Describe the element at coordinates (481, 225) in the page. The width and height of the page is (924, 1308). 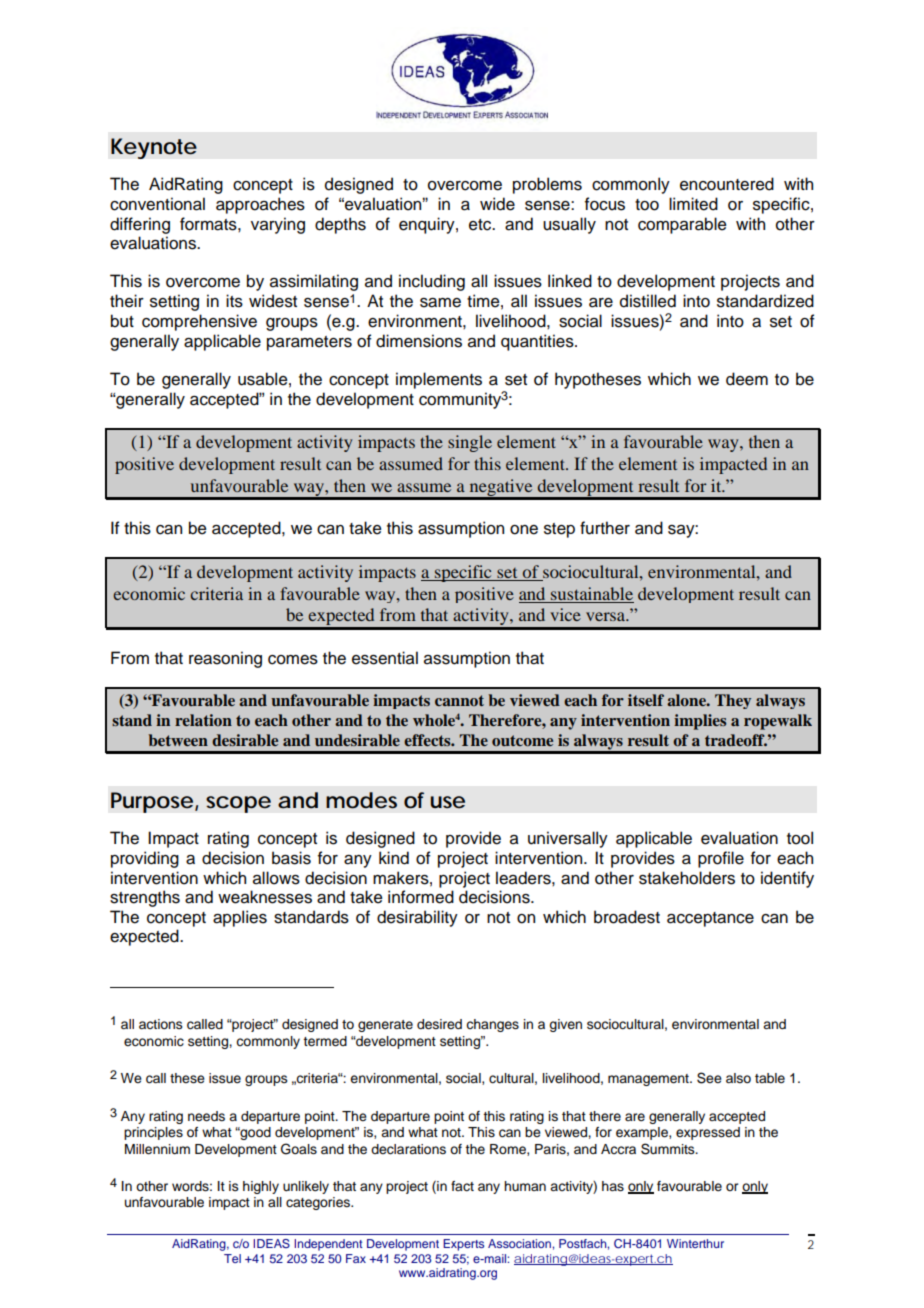
I see `etc` at that location.
